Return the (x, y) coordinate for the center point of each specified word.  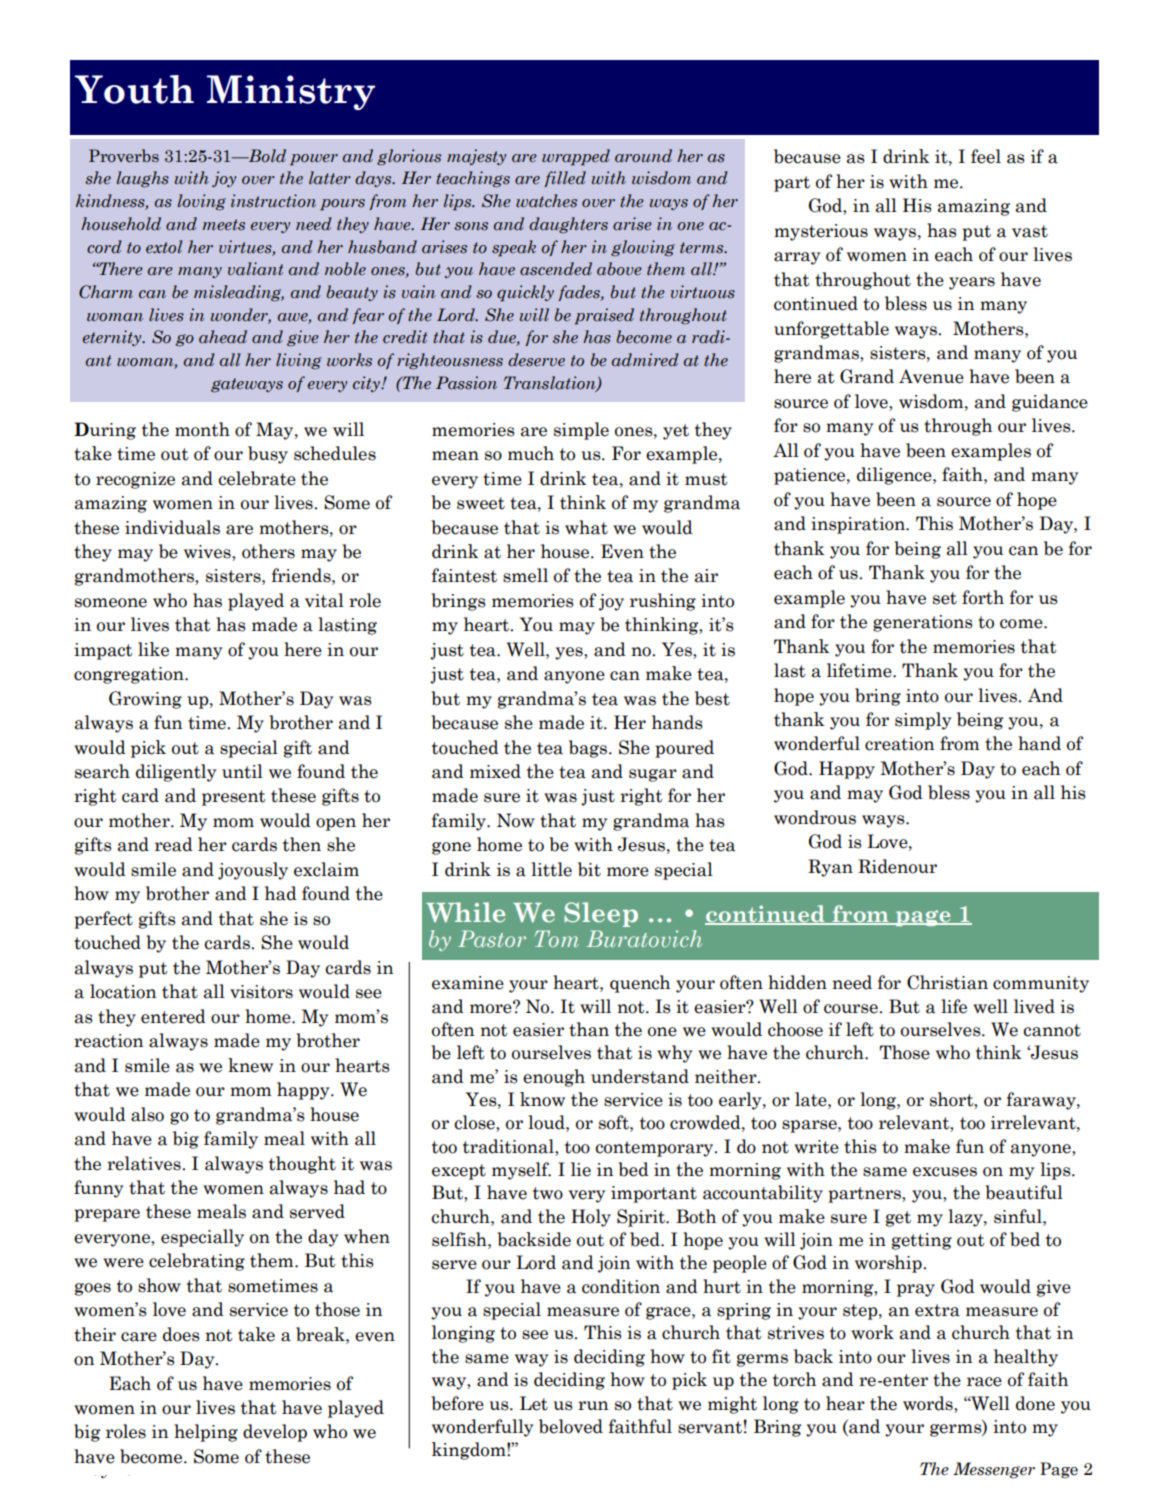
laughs (143, 179)
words (929, 1403)
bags (589, 749)
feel (986, 156)
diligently (176, 773)
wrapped (576, 157)
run (593, 1405)
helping (206, 1433)
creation (900, 744)
